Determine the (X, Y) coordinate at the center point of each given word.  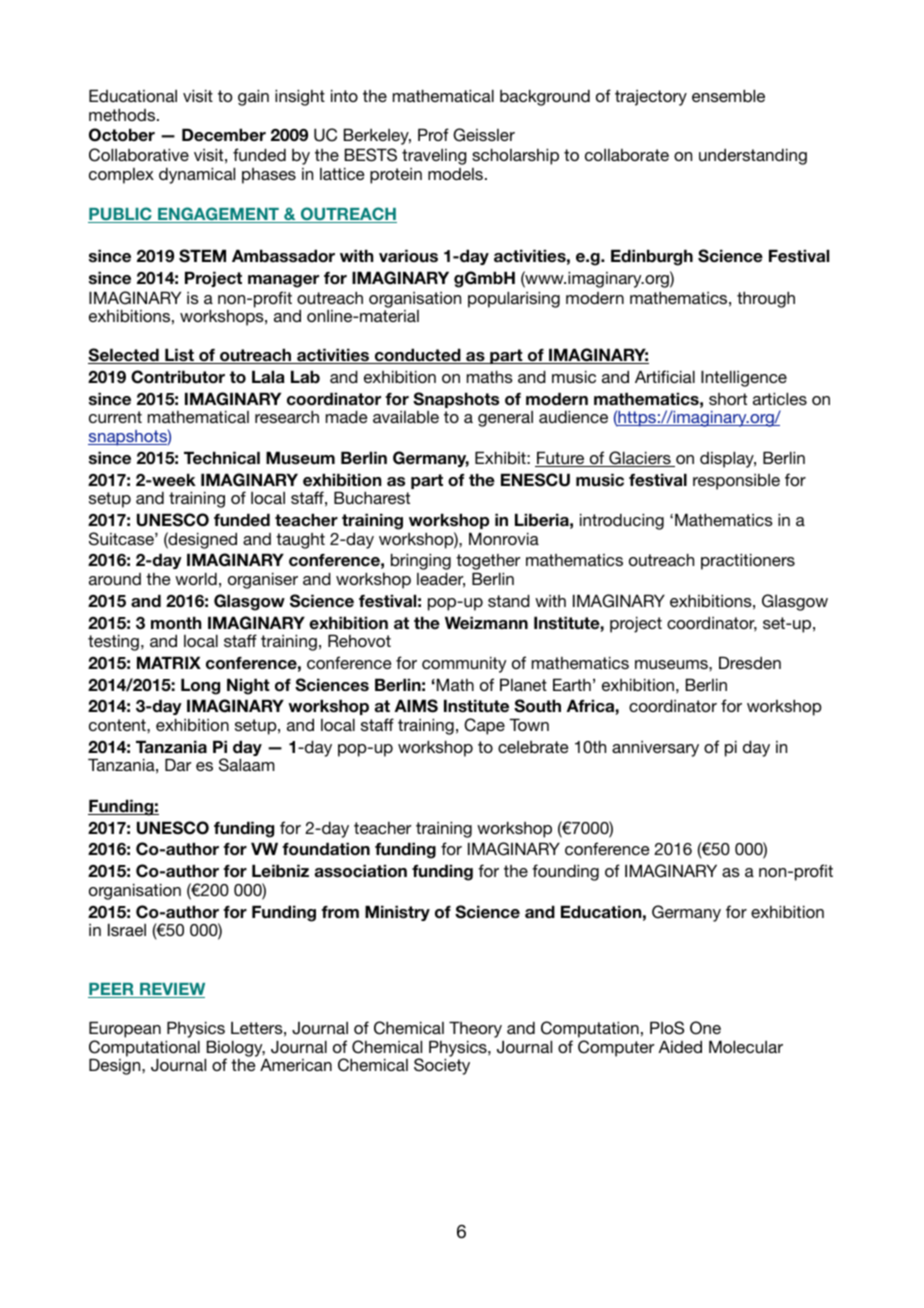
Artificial (665, 376)
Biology (235, 1049)
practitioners (748, 561)
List (179, 356)
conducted (417, 356)
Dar (178, 764)
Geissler (484, 135)
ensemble (728, 95)
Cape (484, 726)
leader (441, 580)
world (196, 578)
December (224, 135)
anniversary (655, 749)
